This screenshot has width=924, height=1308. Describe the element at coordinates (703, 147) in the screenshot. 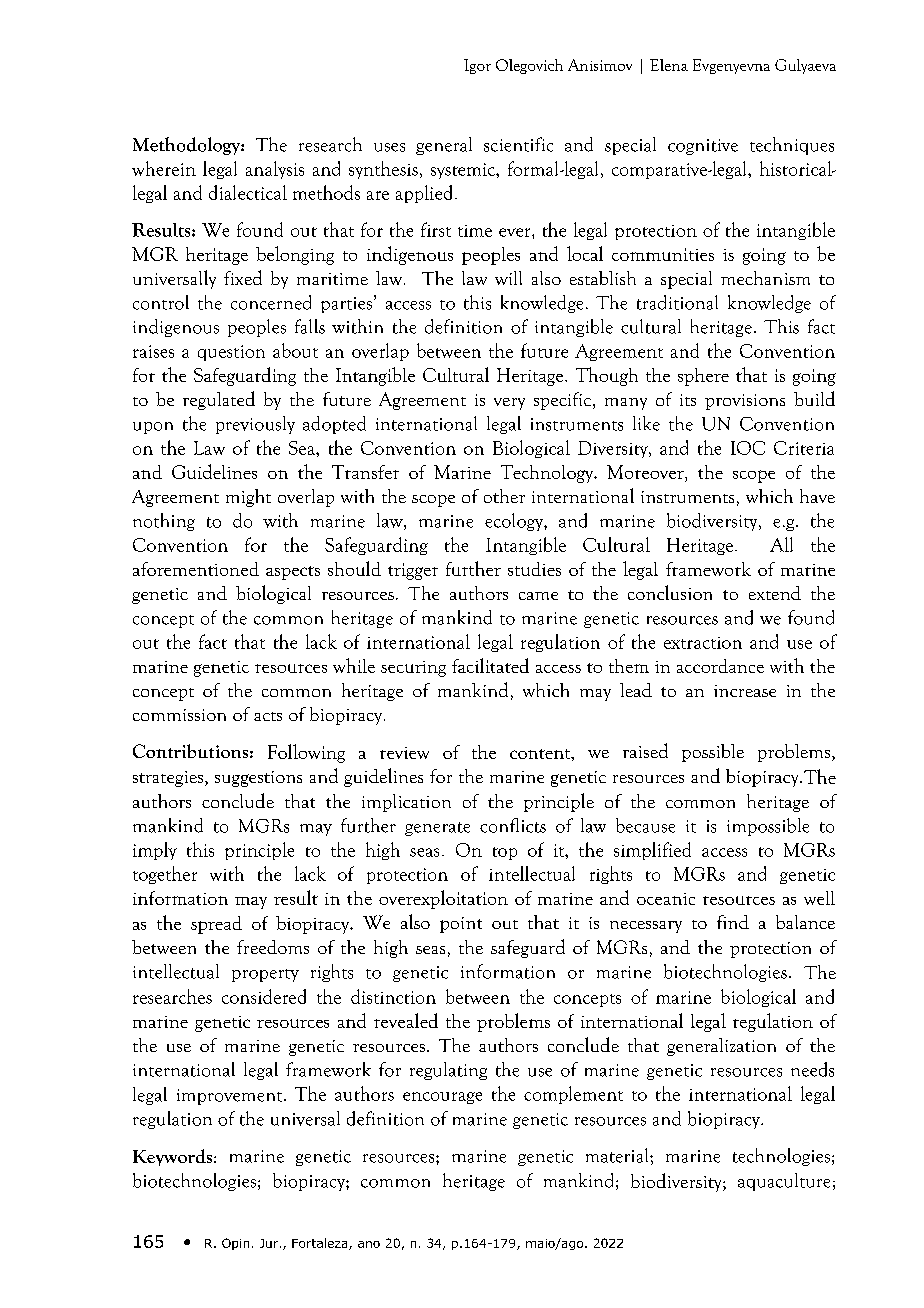

I see `cognitive` at that location.
